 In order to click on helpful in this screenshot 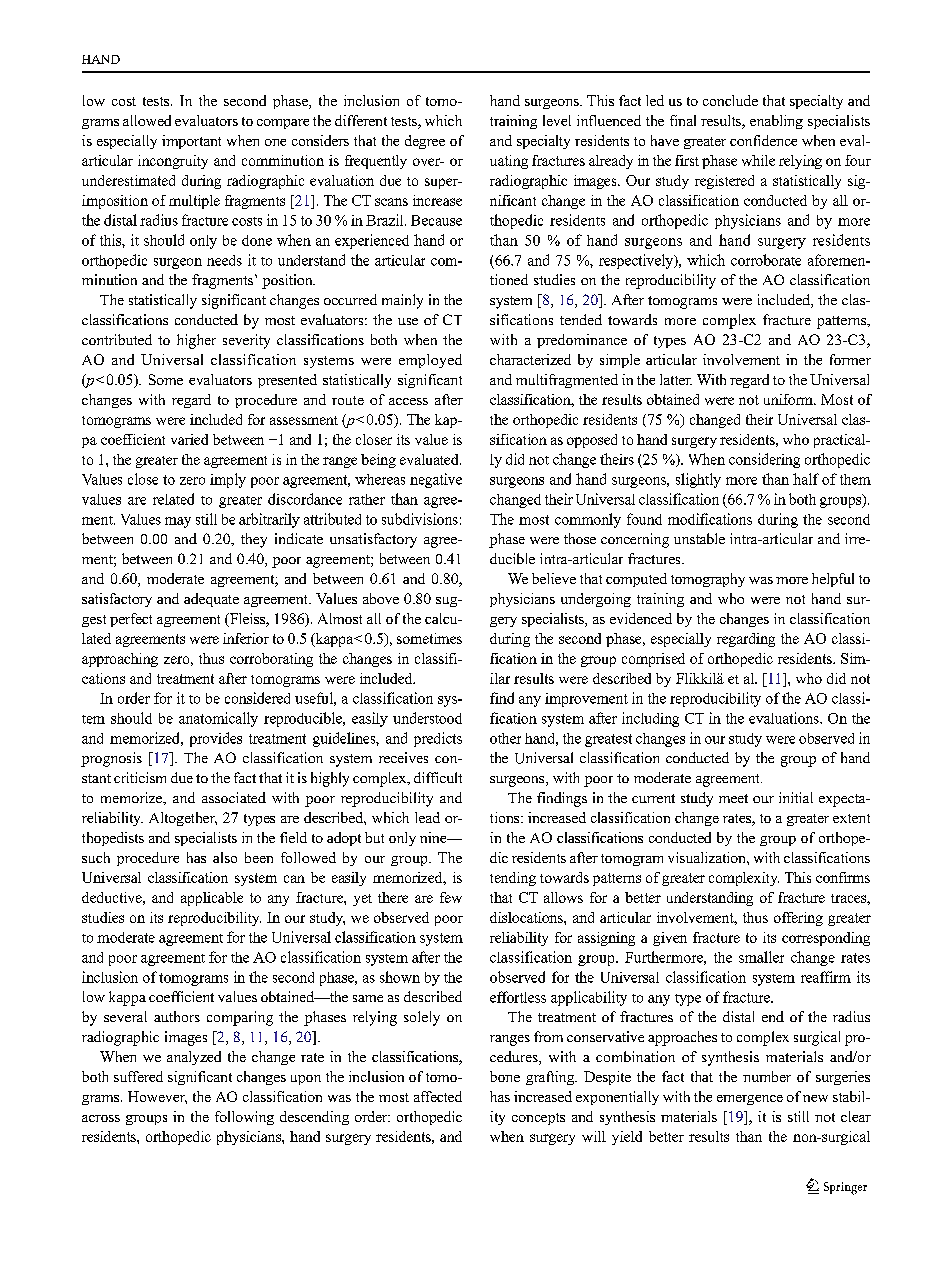, I will do `click(833, 580)`.
